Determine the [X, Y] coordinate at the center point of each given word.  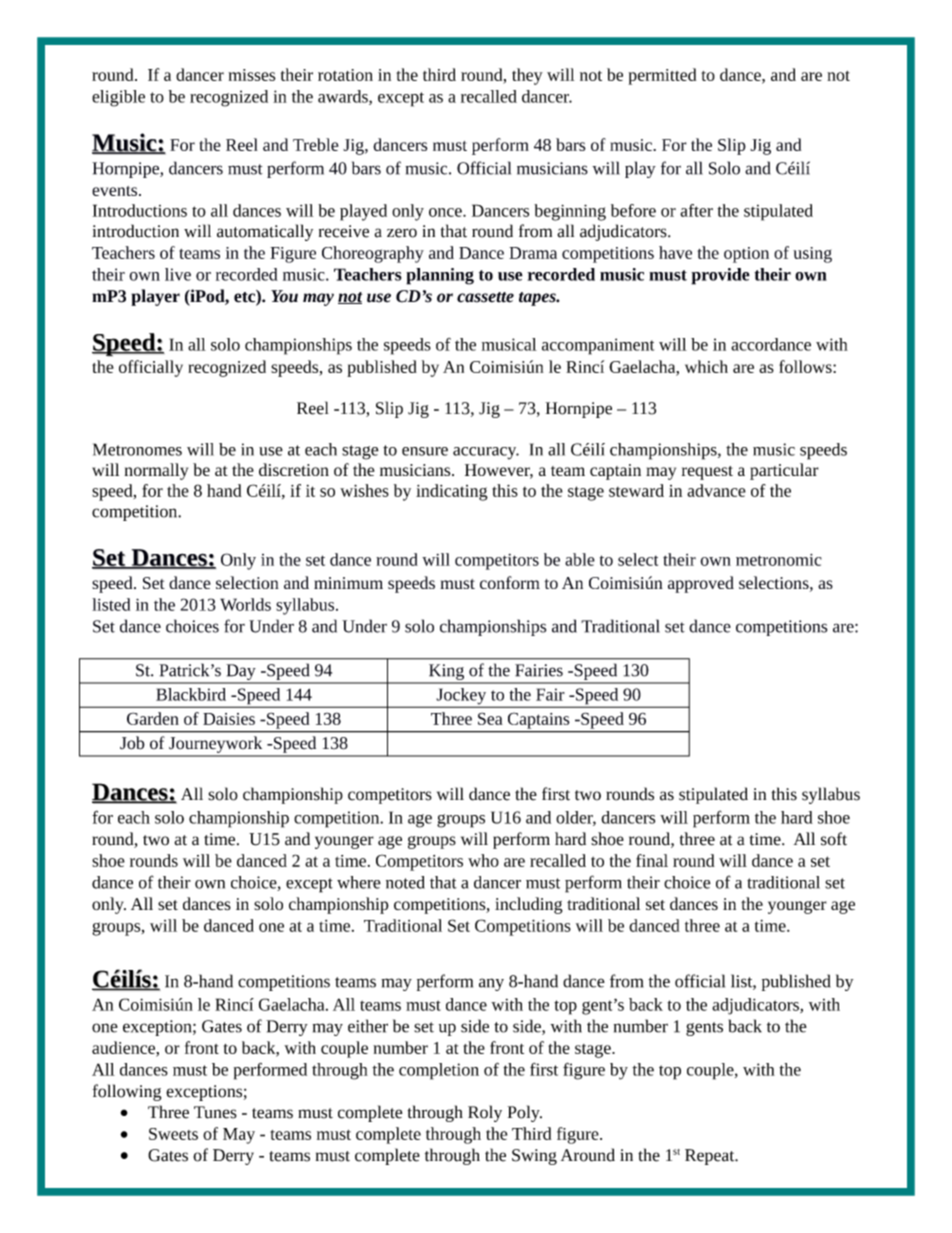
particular [784, 471]
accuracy [486, 453]
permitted [662, 76]
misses [252, 75]
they [527, 76]
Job [132, 743]
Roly [485, 1113]
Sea [490, 718]
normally [156, 471]
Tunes [215, 1112]
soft [834, 839]
